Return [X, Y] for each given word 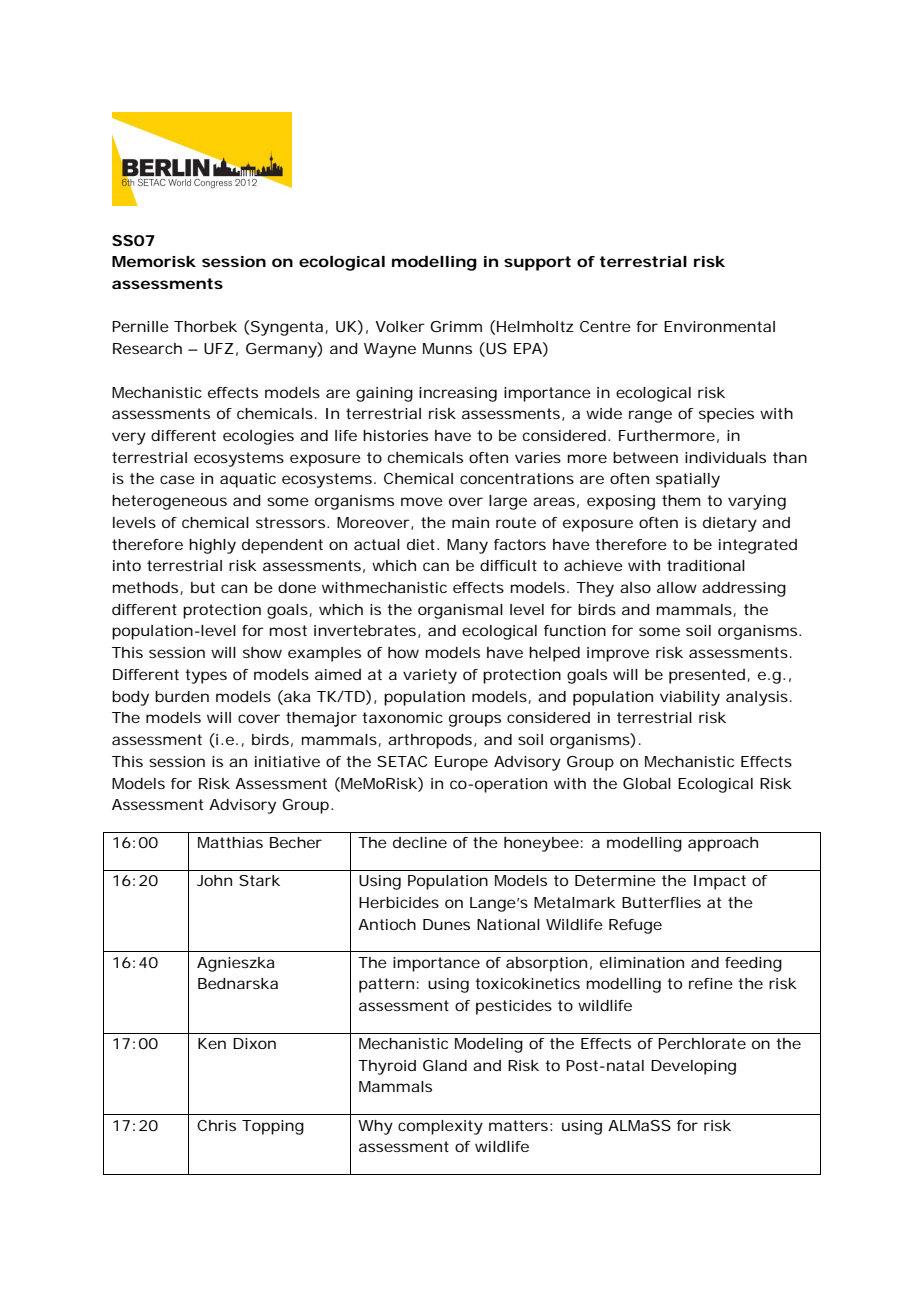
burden [182, 696]
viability [690, 698]
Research [147, 348]
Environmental [719, 326]
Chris [216, 1125]
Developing [693, 1067]
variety [430, 676]
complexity [440, 1127]
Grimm [456, 326]
